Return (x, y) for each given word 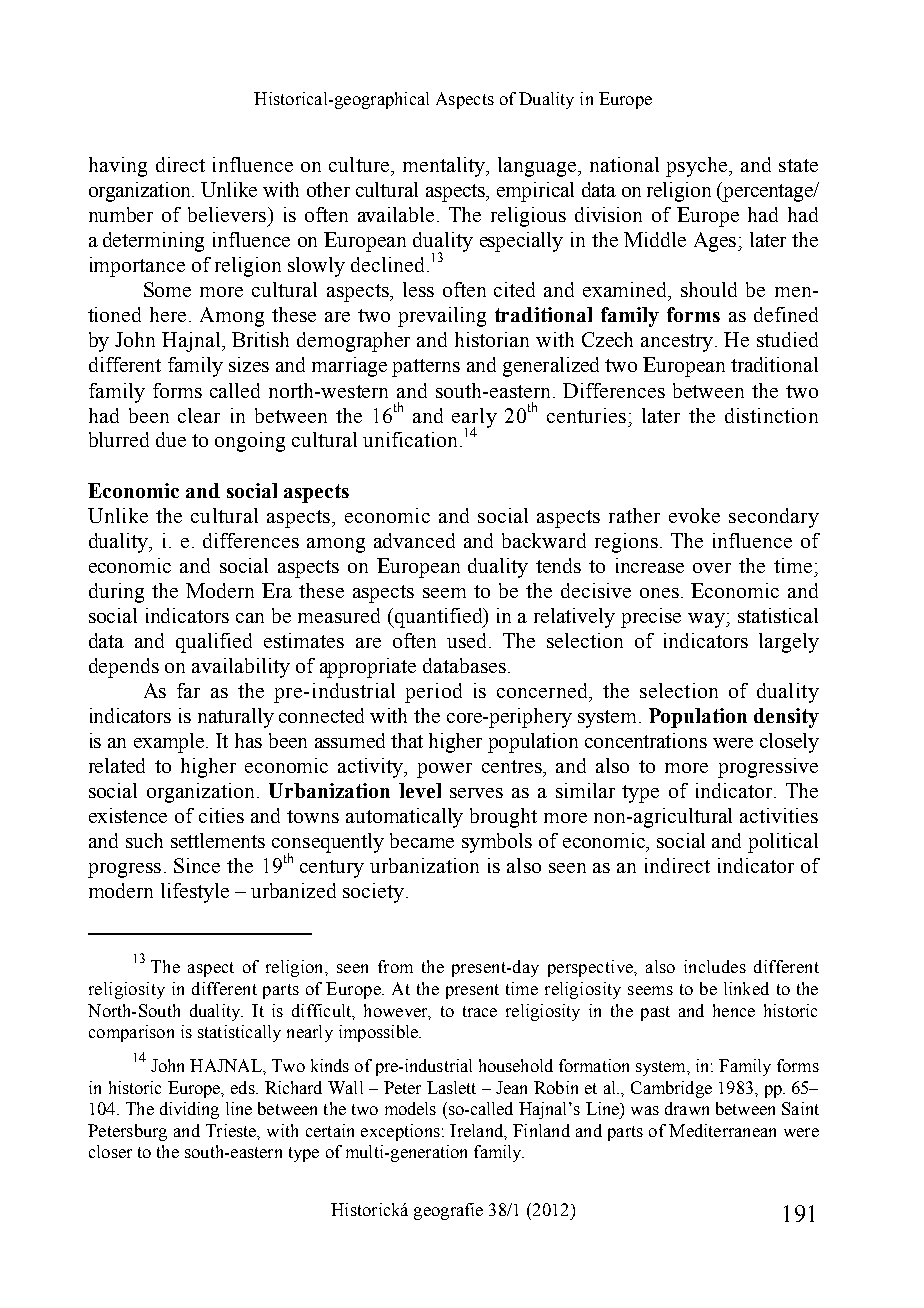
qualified (214, 643)
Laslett (451, 1087)
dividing (189, 1110)
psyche (698, 167)
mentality (445, 167)
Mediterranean (722, 1130)
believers (227, 214)
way (707, 620)
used (466, 640)
